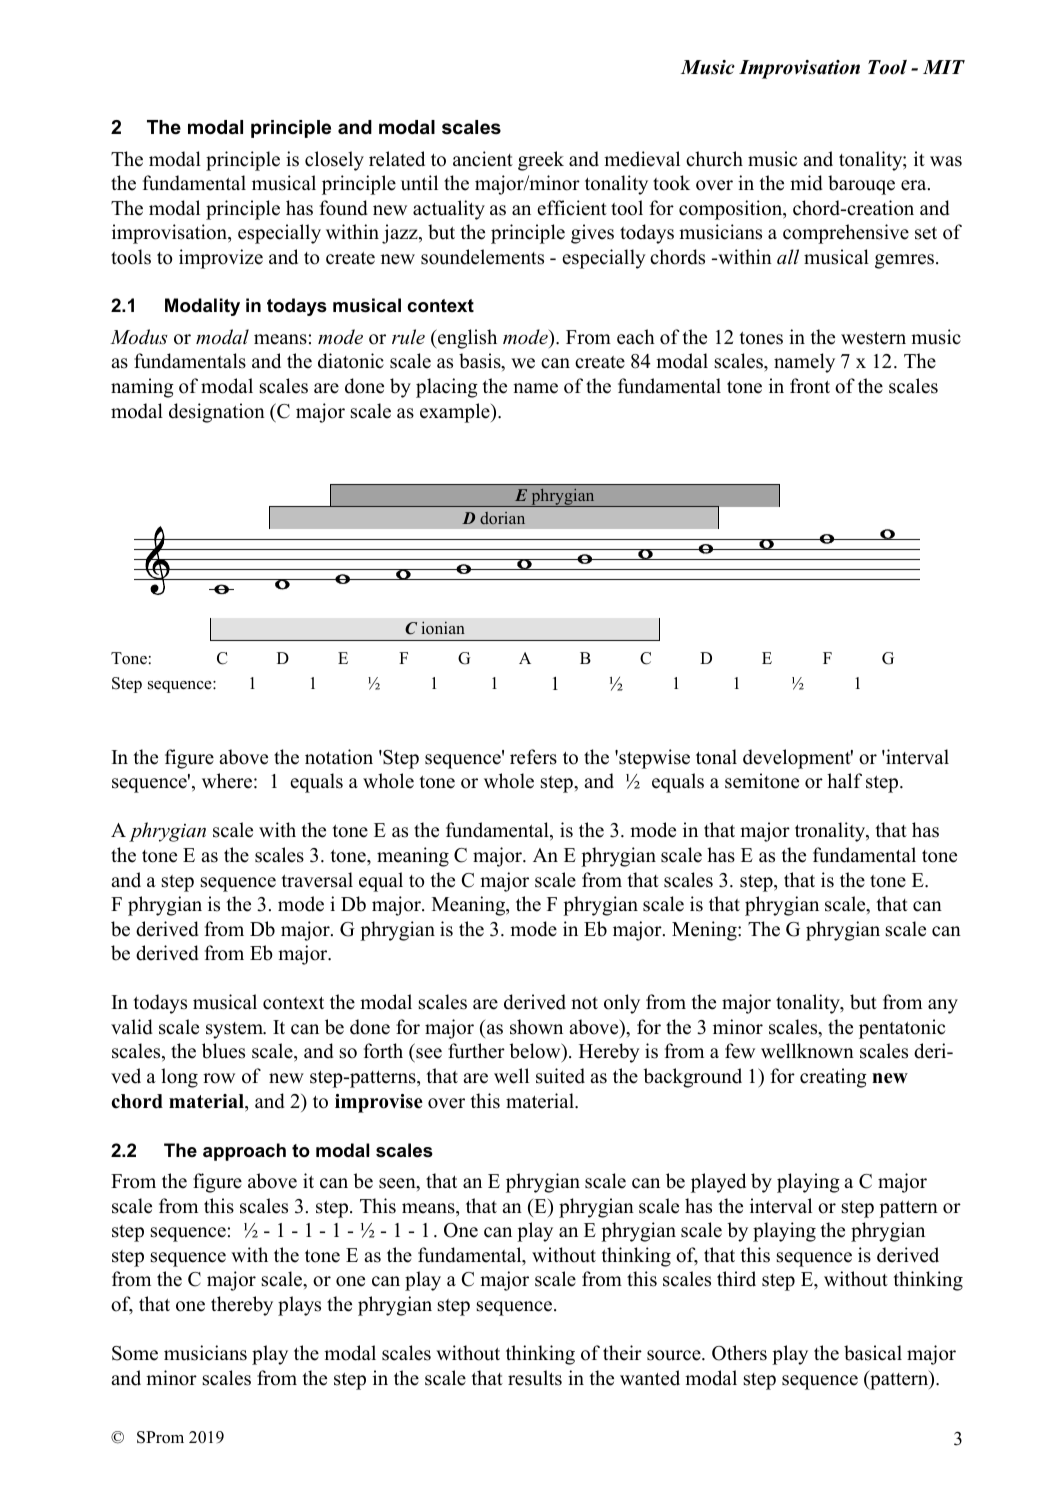 The image size is (1059, 1498). What do you see at coordinates (902, 1029) in the page?
I see `pentatonic` at bounding box center [902, 1029].
